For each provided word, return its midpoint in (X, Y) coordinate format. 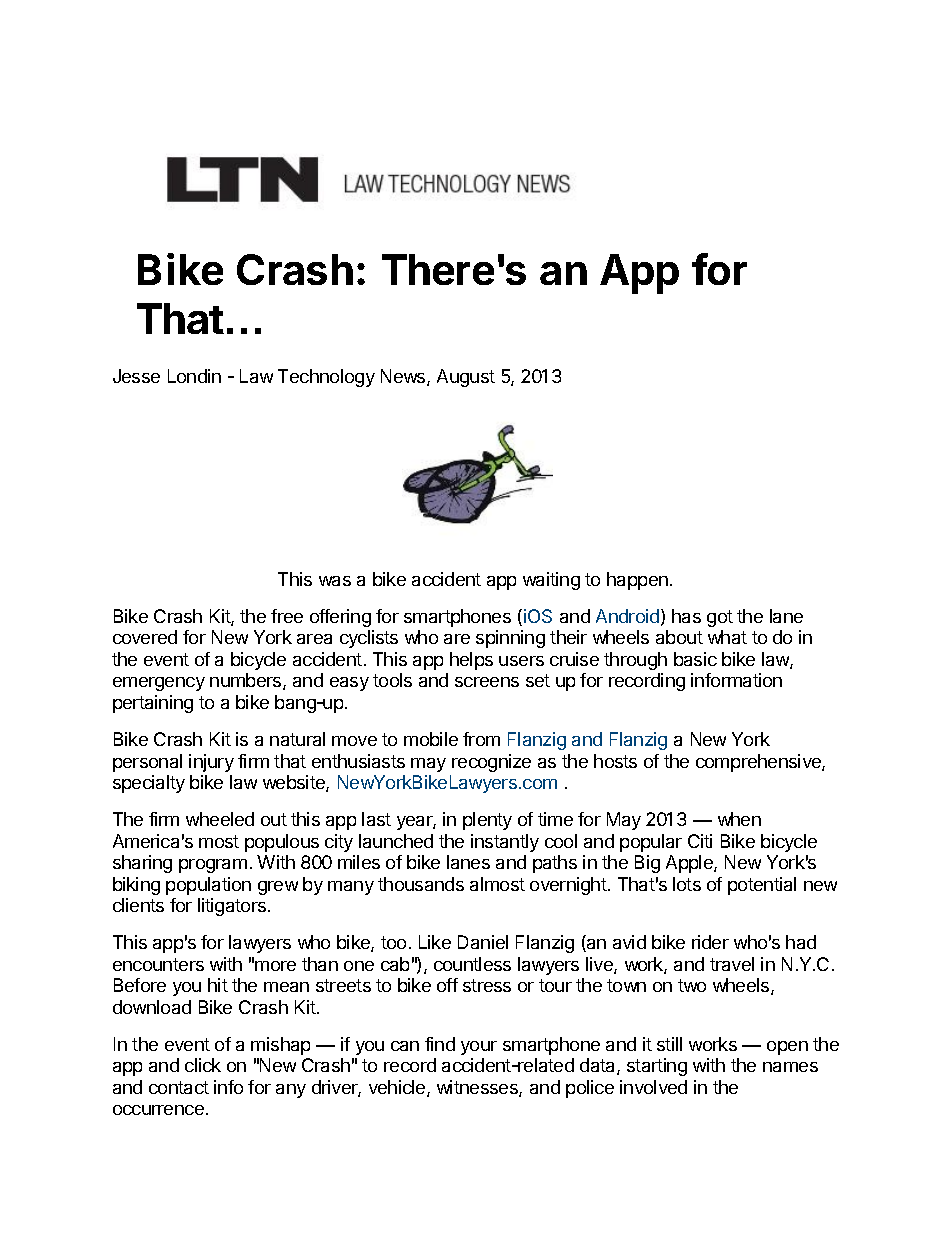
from (481, 739)
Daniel (483, 942)
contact (179, 1087)
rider (710, 942)
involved (653, 1087)
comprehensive (759, 763)
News (404, 377)
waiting (551, 581)
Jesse (136, 376)
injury (211, 763)
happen (637, 581)
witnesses (478, 1088)
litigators (233, 907)
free (287, 616)
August (466, 378)
